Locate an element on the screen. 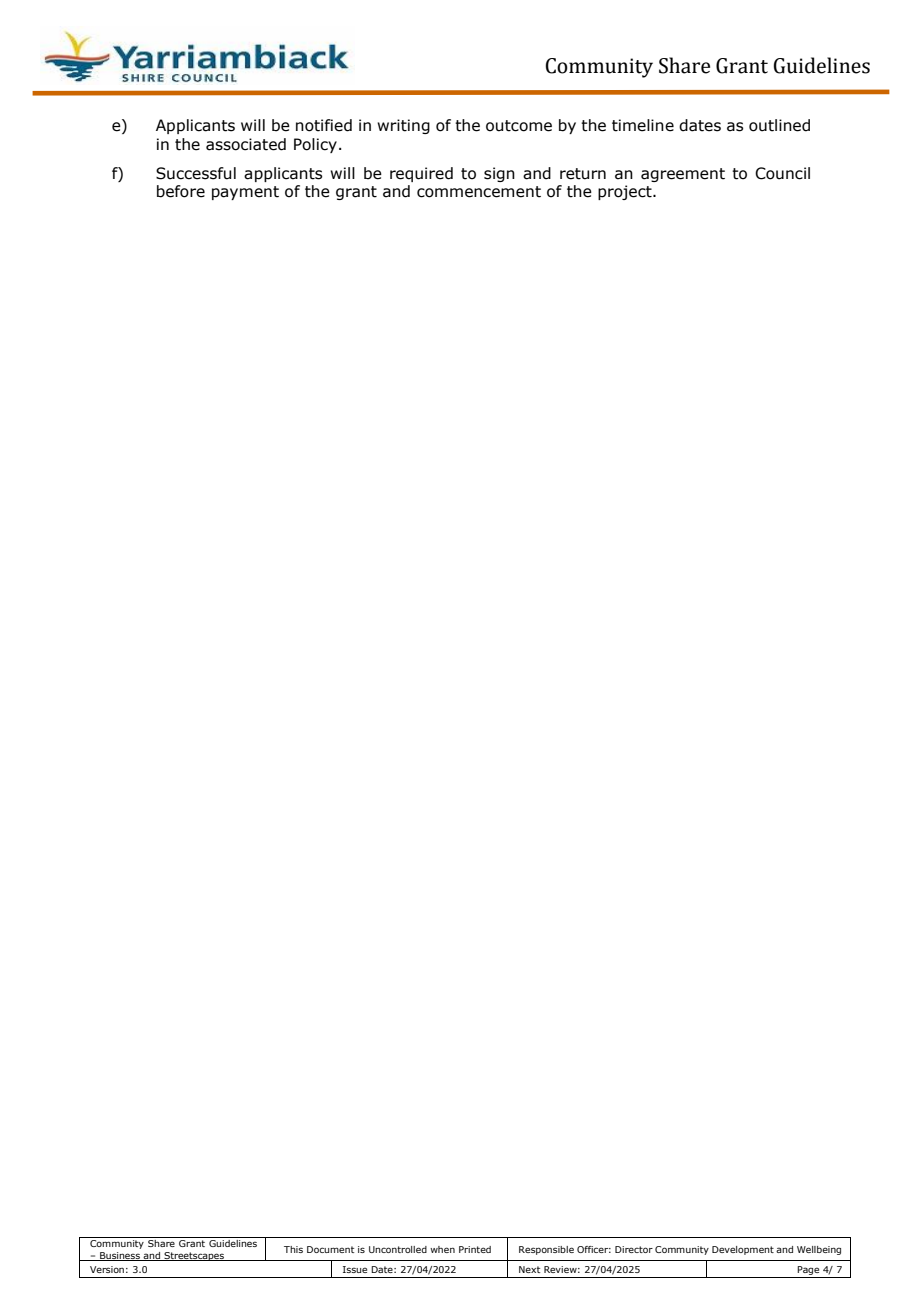 The height and width of the screenshot is (1308, 924). project is located at coordinates (626, 192).
